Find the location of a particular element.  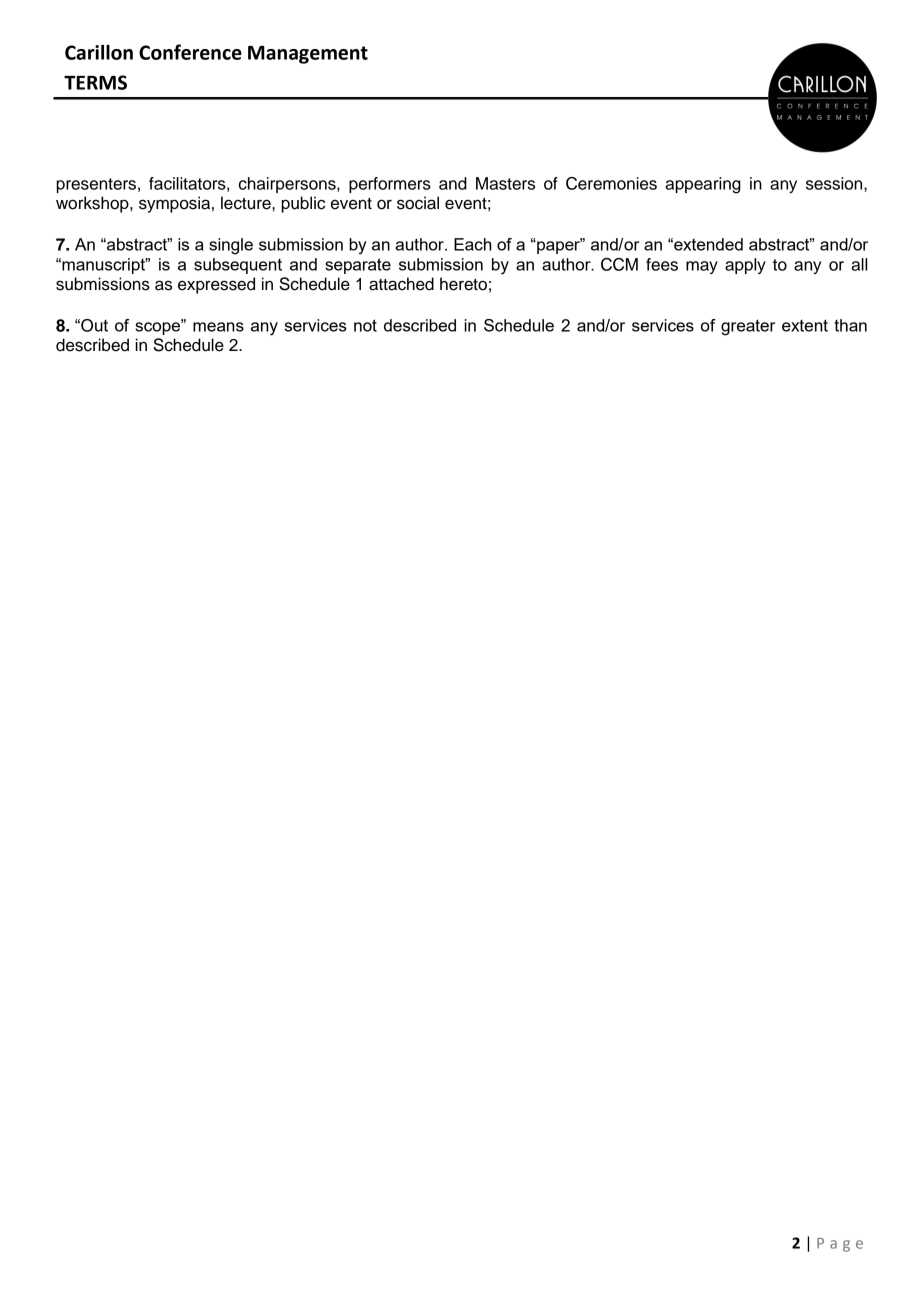

means is located at coordinates (218, 327).
